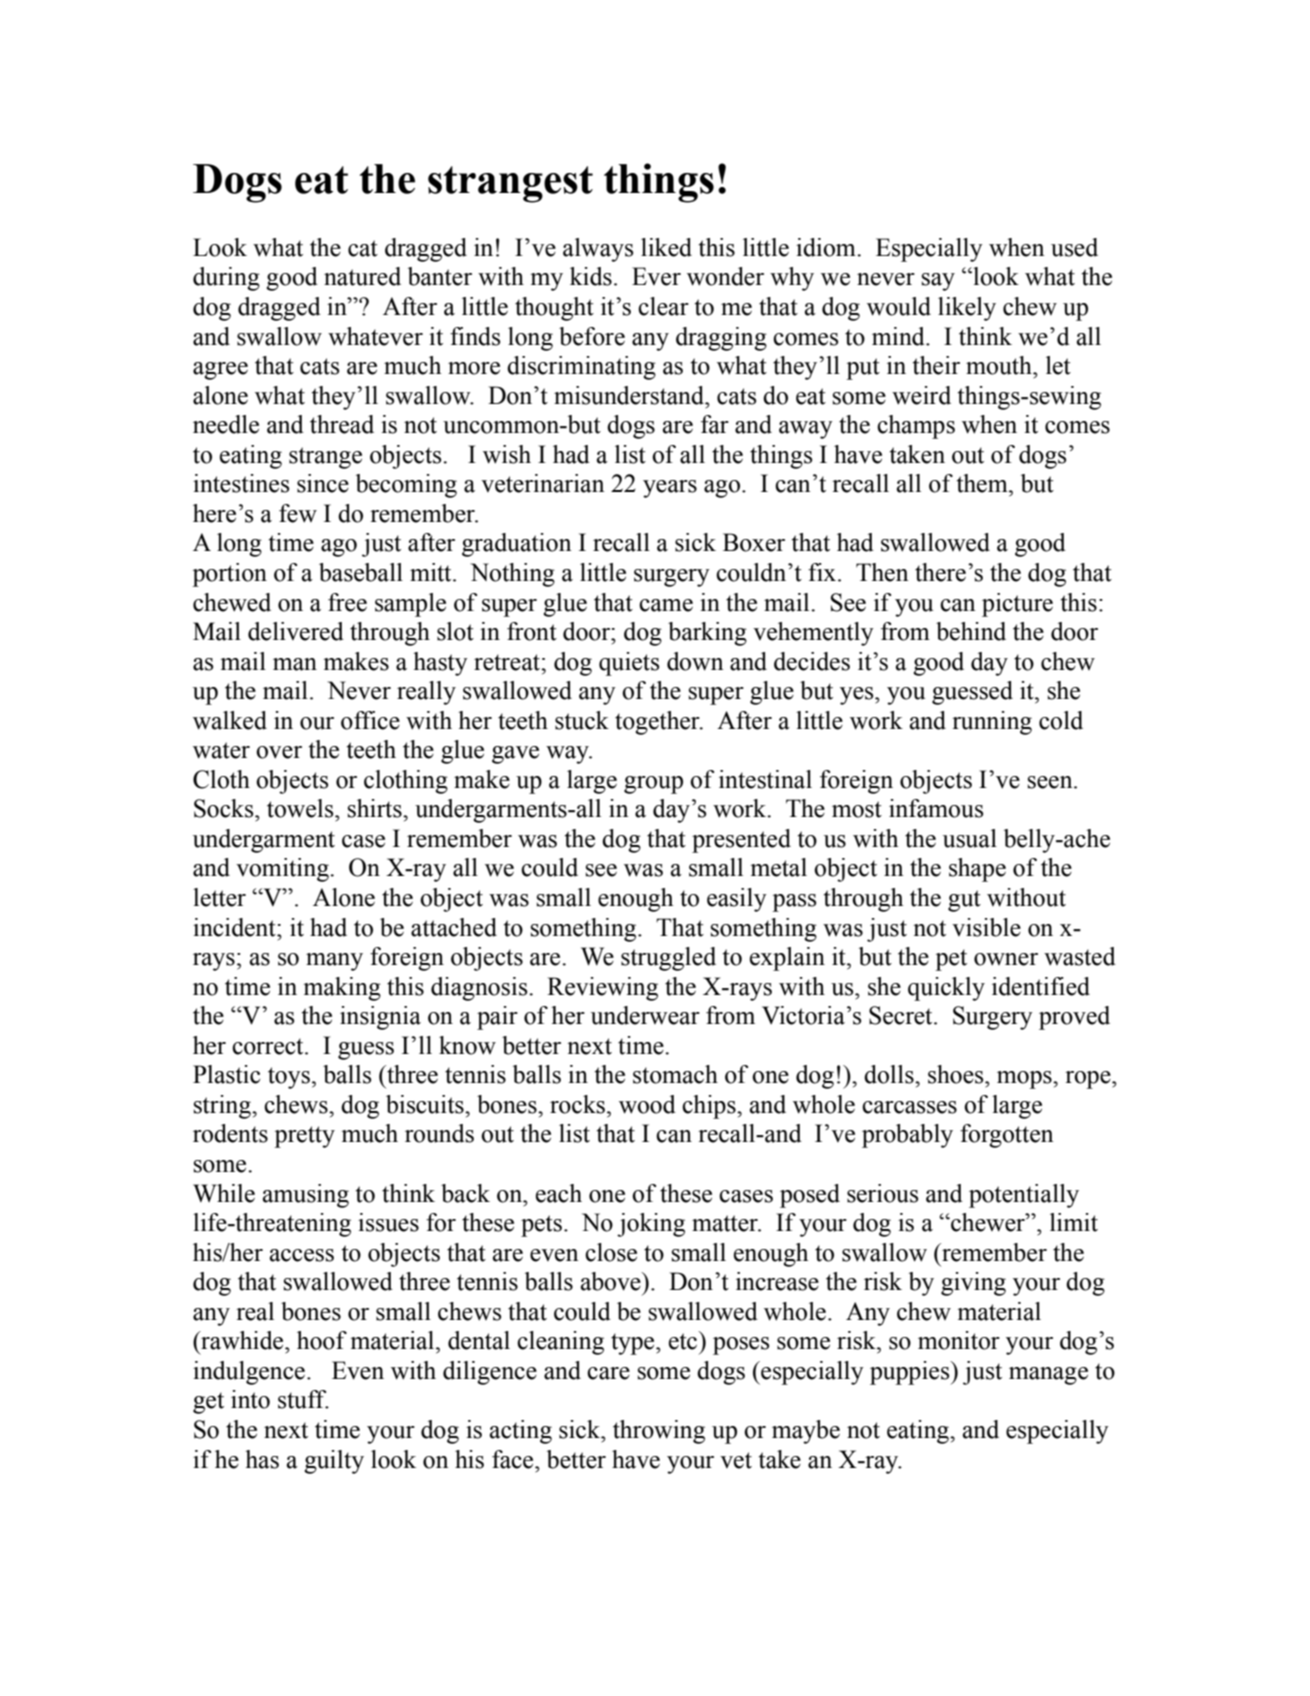  Describe the element at coordinates (663, 306) in the image. I see `clear` at that location.
